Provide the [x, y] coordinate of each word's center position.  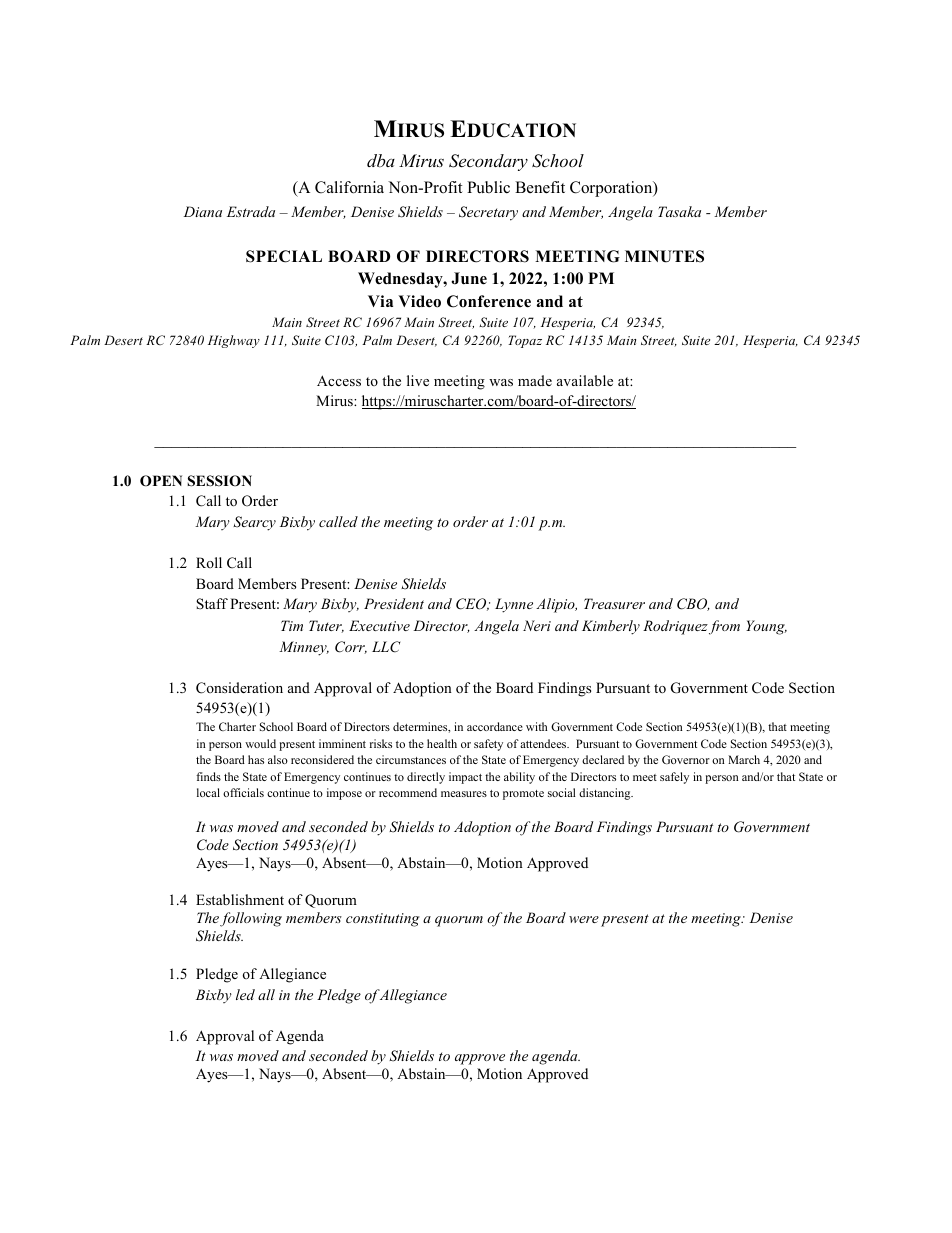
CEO [472, 604]
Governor [686, 759]
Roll [209, 562]
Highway [234, 341]
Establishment [240, 899]
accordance [495, 726]
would [260, 743]
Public [488, 187]
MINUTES [664, 256]
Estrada [251, 211]
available [585, 380]
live [418, 380]
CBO [693, 604]
